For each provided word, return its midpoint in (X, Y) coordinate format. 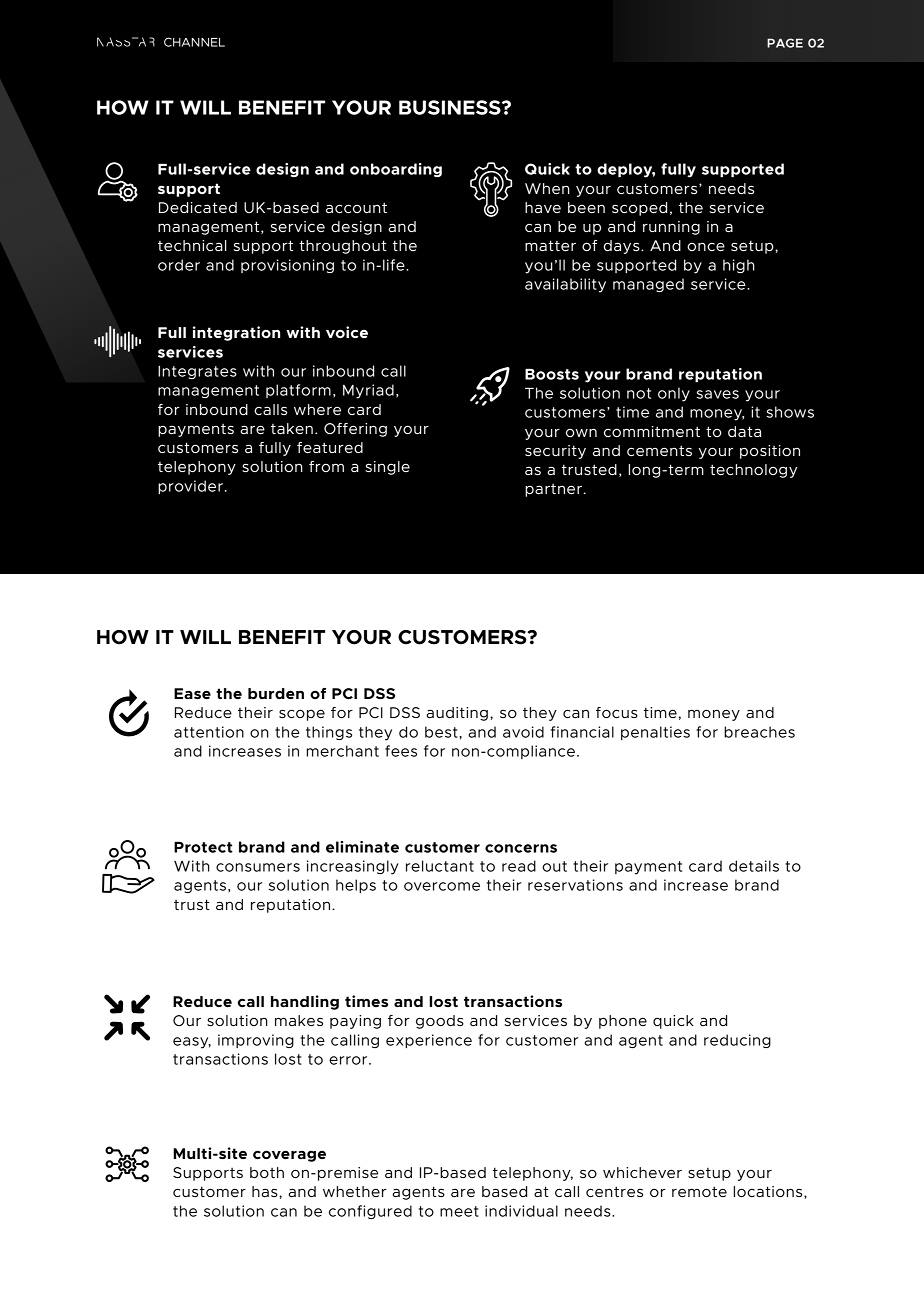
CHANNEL (194, 42)
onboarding (396, 170)
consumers (258, 867)
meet (459, 1211)
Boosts (552, 374)
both (267, 1172)
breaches (759, 732)
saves (717, 394)
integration (236, 333)
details (754, 866)
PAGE (785, 43)
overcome (442, 886)
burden (276, 693)
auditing (457, 714)
